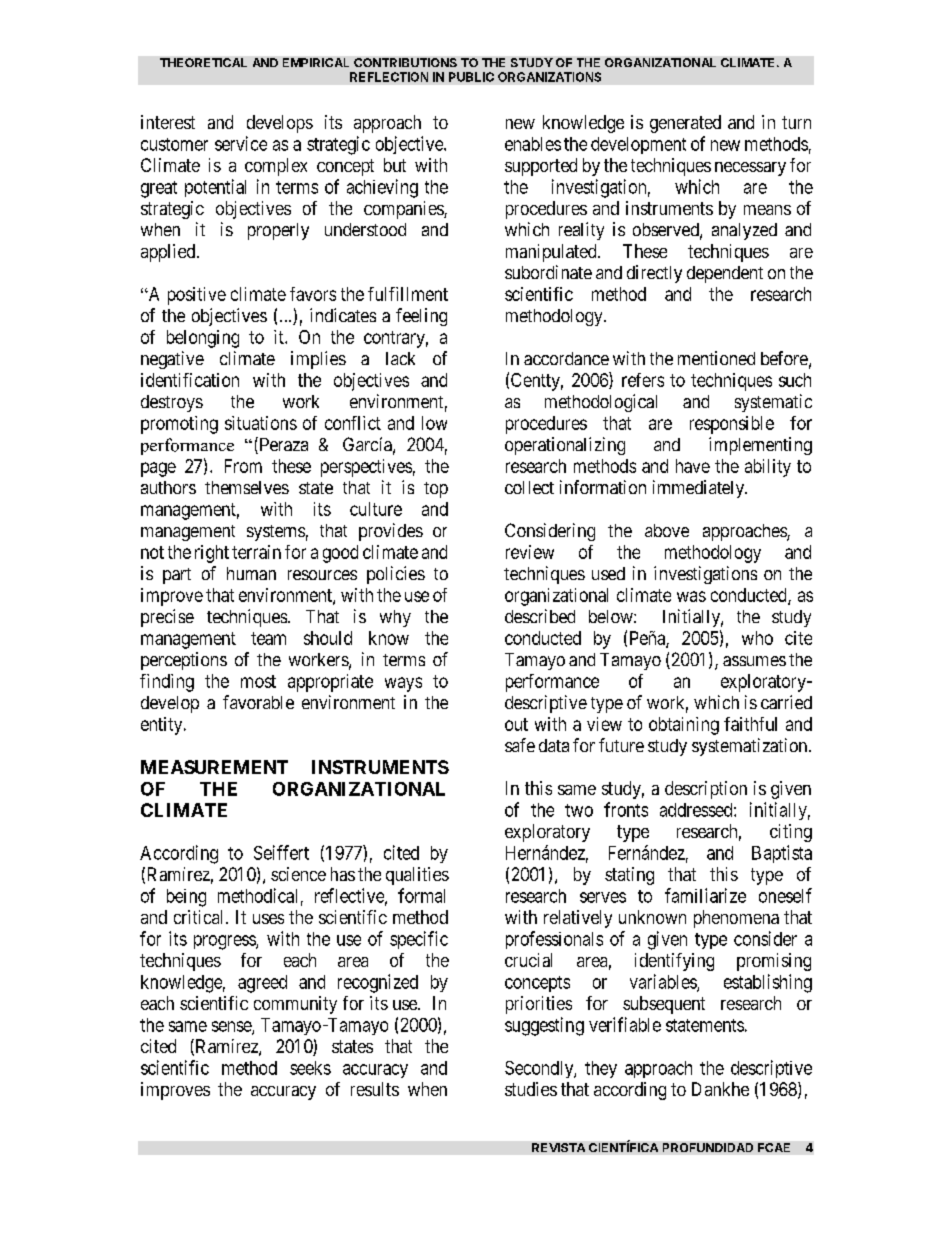  What do you see at coordinates (203, 62) in the screenshot?
I see `THEORETICAL` at bounding box center [203, 62].
